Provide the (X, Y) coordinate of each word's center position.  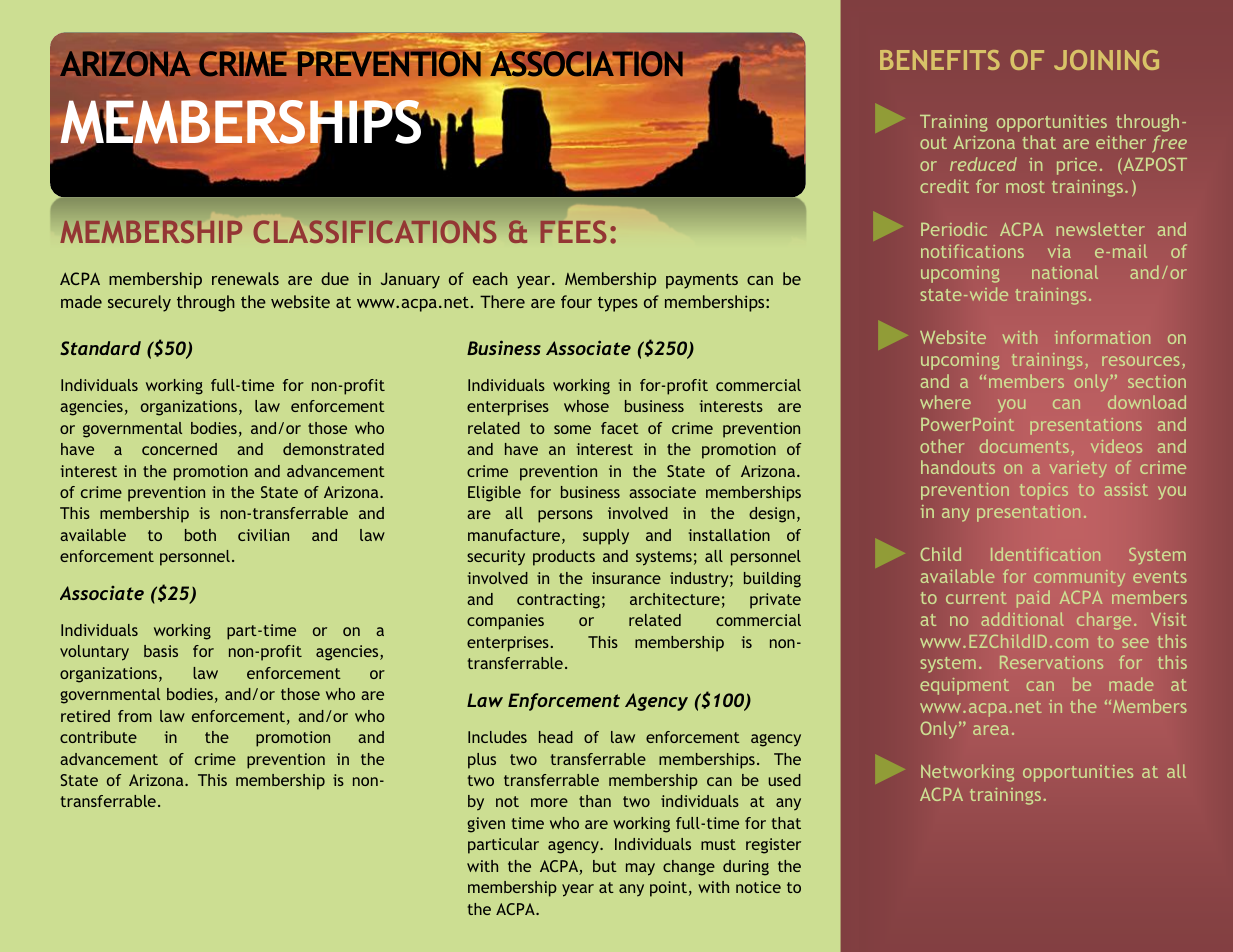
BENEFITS (940, 60)
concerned (179, 449)
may (640, 869)
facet (620, 428)
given (486, 825)
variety (1078, 469)
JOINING (1106, 60)
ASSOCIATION (586, 63)
